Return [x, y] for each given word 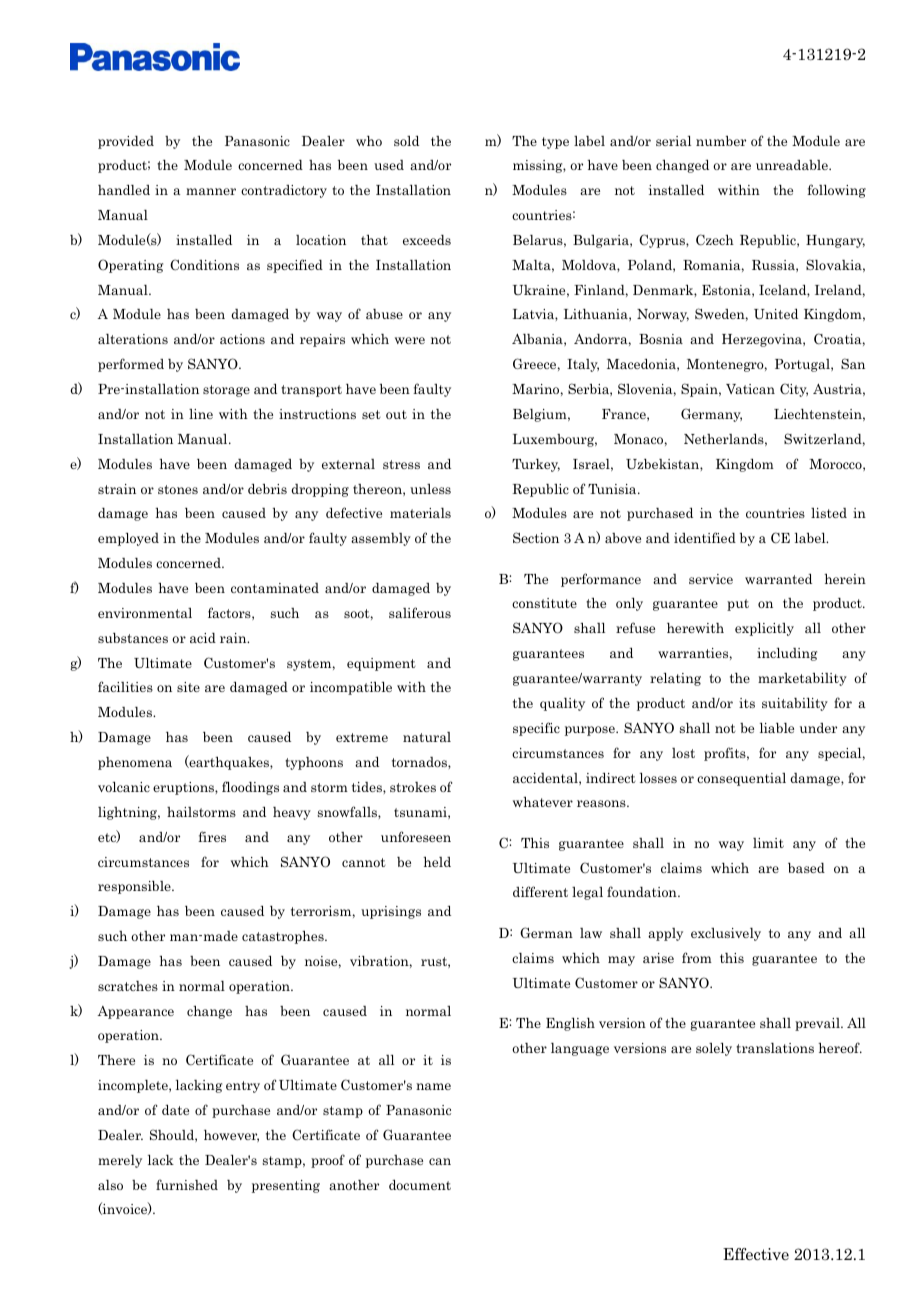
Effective [756, 1254]
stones [178, 489]
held [437, 862]
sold [406, 141]
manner [211, 191]
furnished [187, 1184]
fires [212, 836]
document [420, 1185]
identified [705, 537]
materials [420, 513]
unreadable [793, 165]
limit [768, 843]
